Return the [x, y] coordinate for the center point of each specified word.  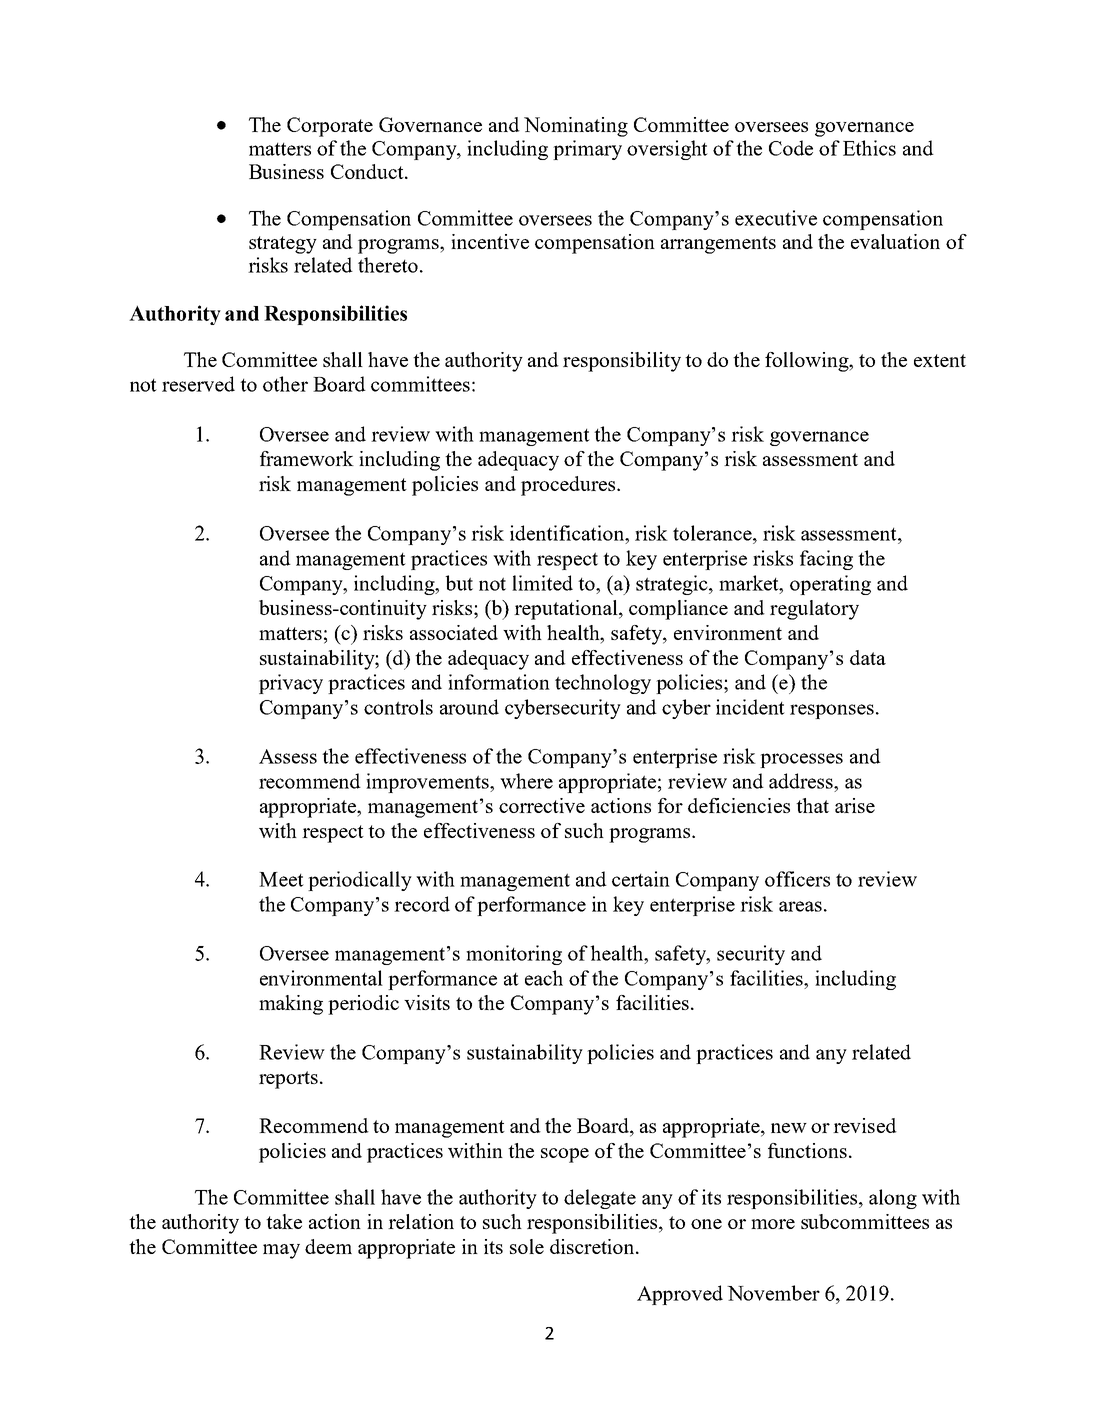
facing [826, 560]
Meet [281, 879]
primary [587, 150]
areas [800, 906]
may [281, 1251]
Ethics [869, 148]
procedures [569, 486]
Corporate [330, 127]
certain [641, 879]
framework [307, 458]
